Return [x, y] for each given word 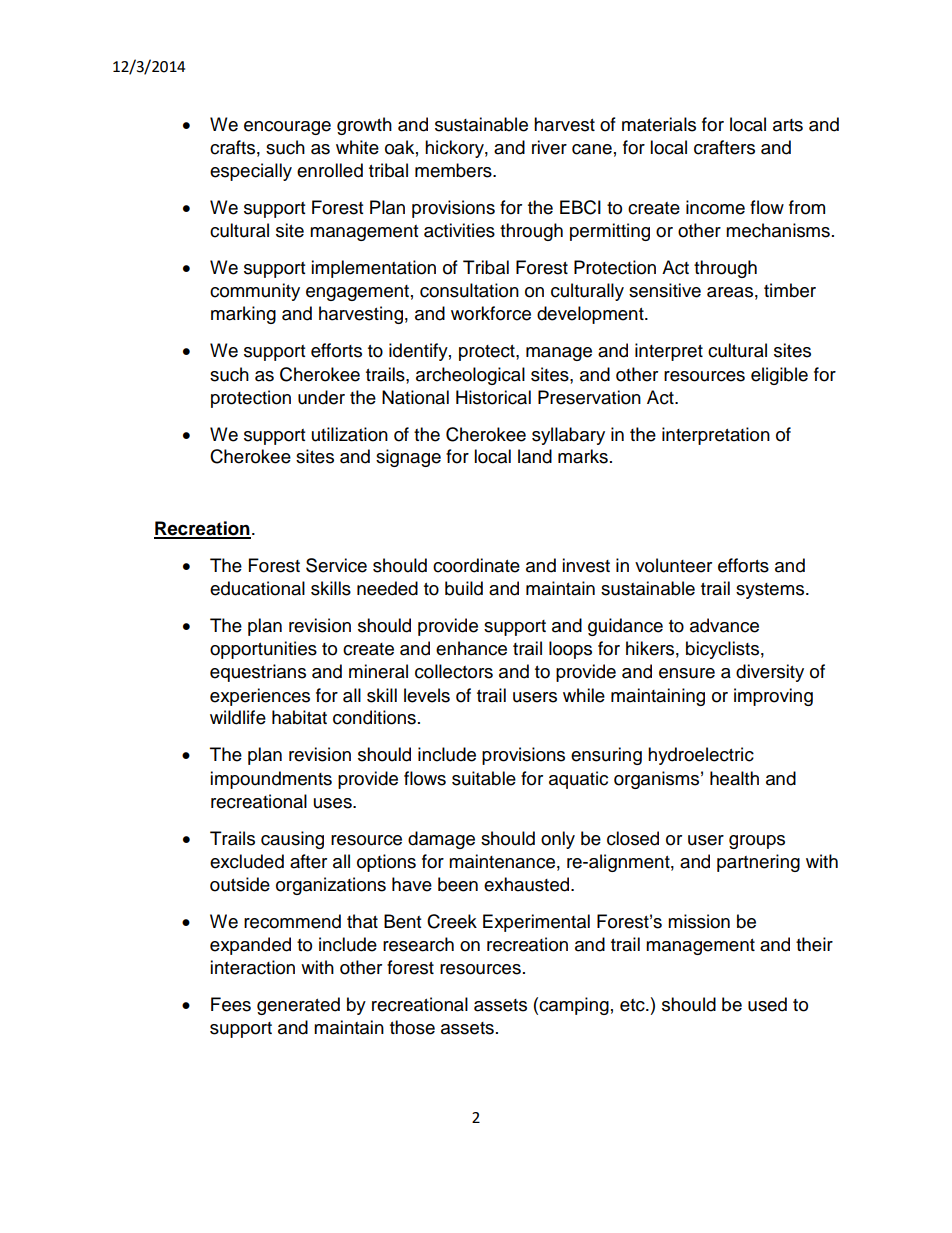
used [767, 1004]
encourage [287, 128]
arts [788, 125]
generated [298, 1006]
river [549, 147]
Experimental [536, 923]
